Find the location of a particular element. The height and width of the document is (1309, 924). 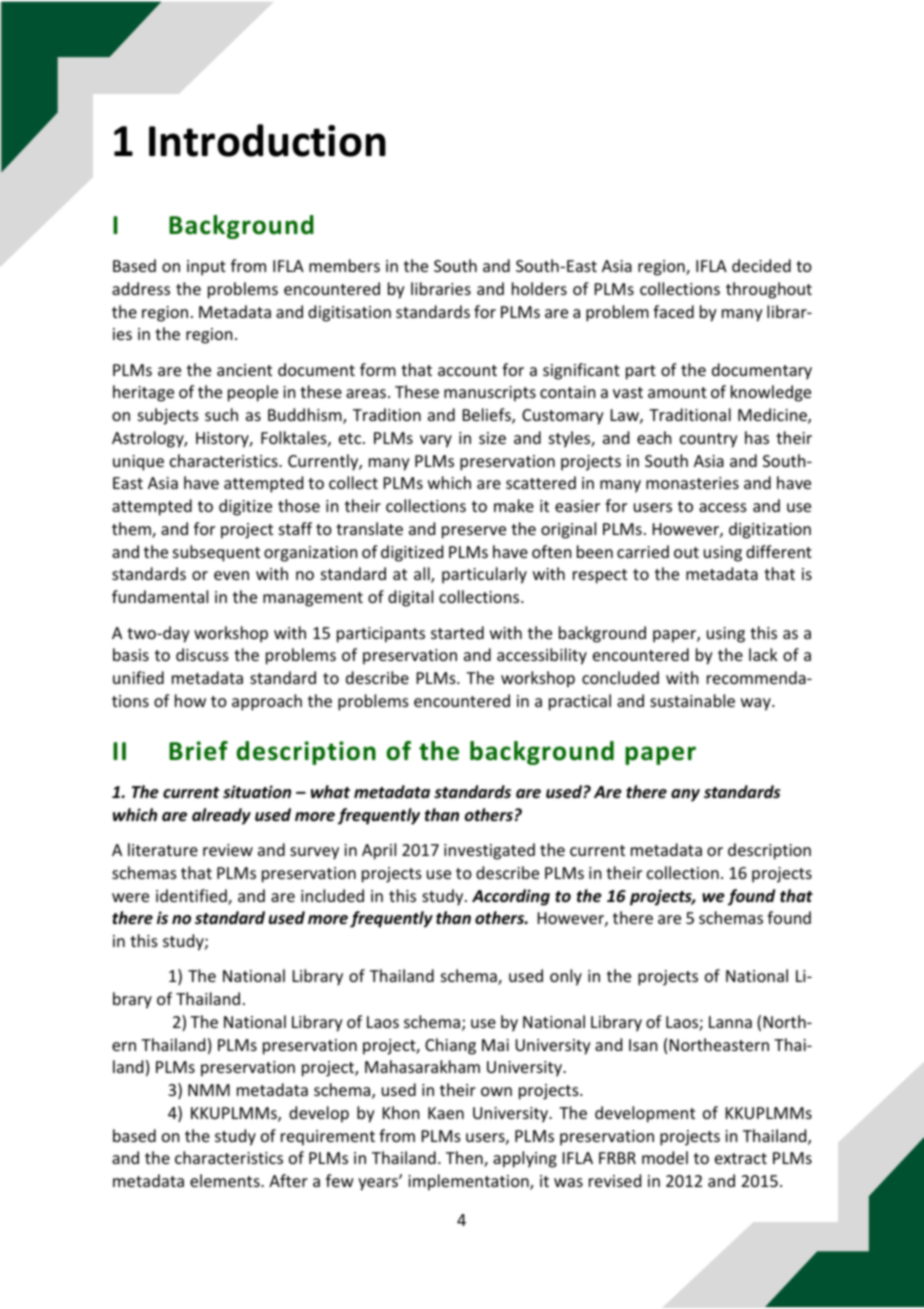

started is located at coordinates (457, 632).
